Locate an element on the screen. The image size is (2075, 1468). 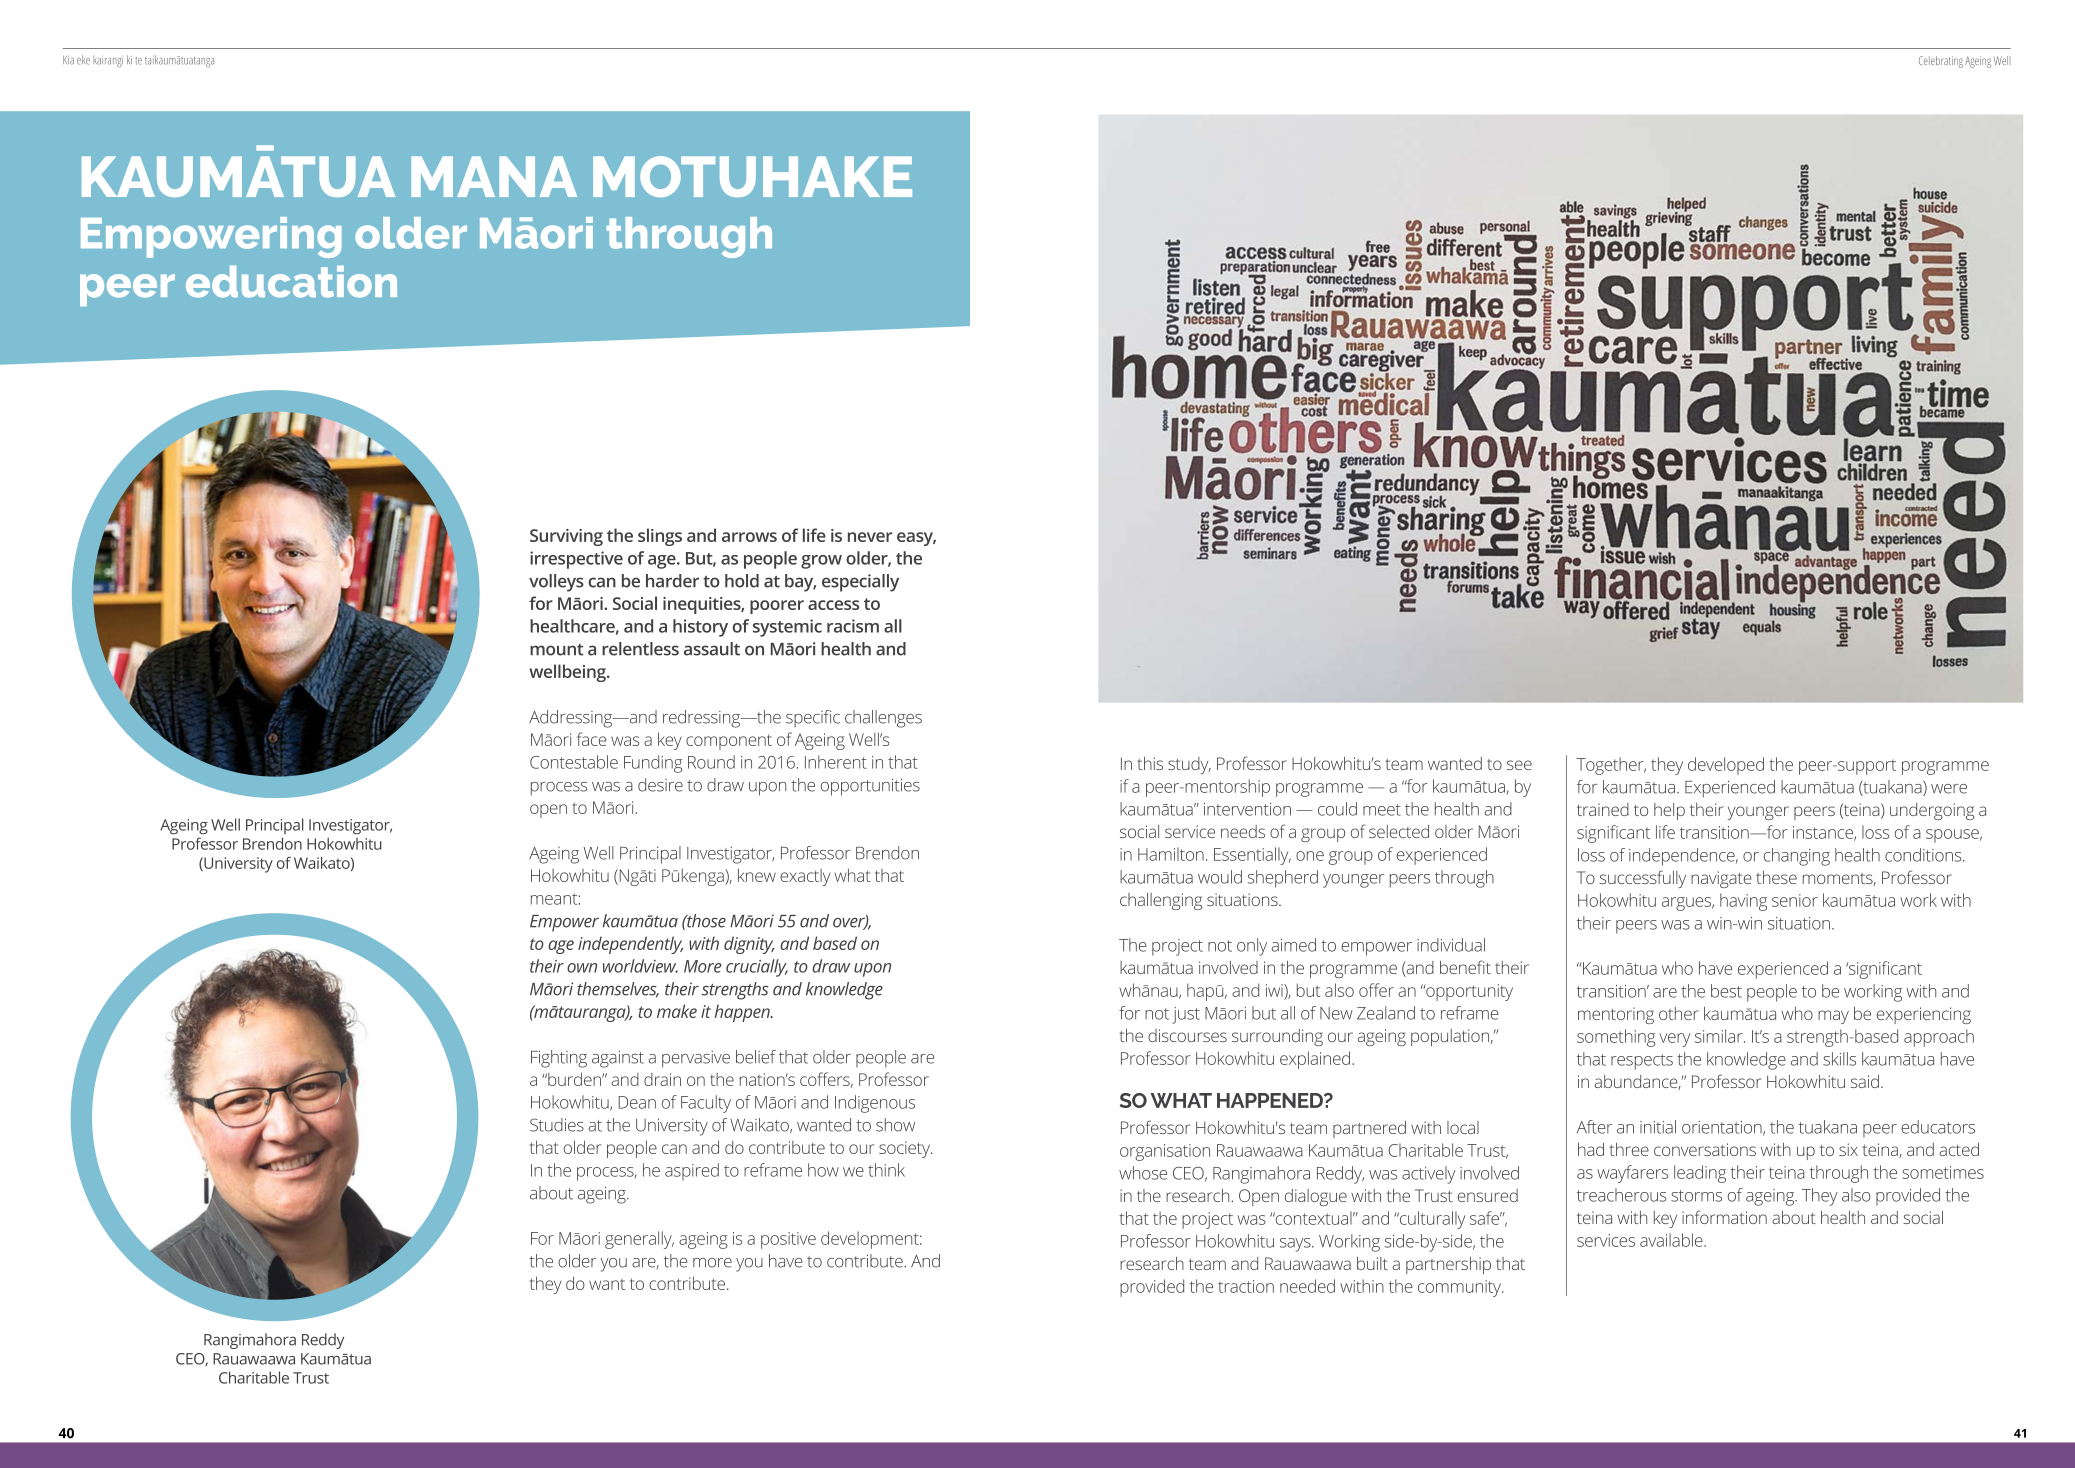
developed is located at coordinates (1726, 766).
